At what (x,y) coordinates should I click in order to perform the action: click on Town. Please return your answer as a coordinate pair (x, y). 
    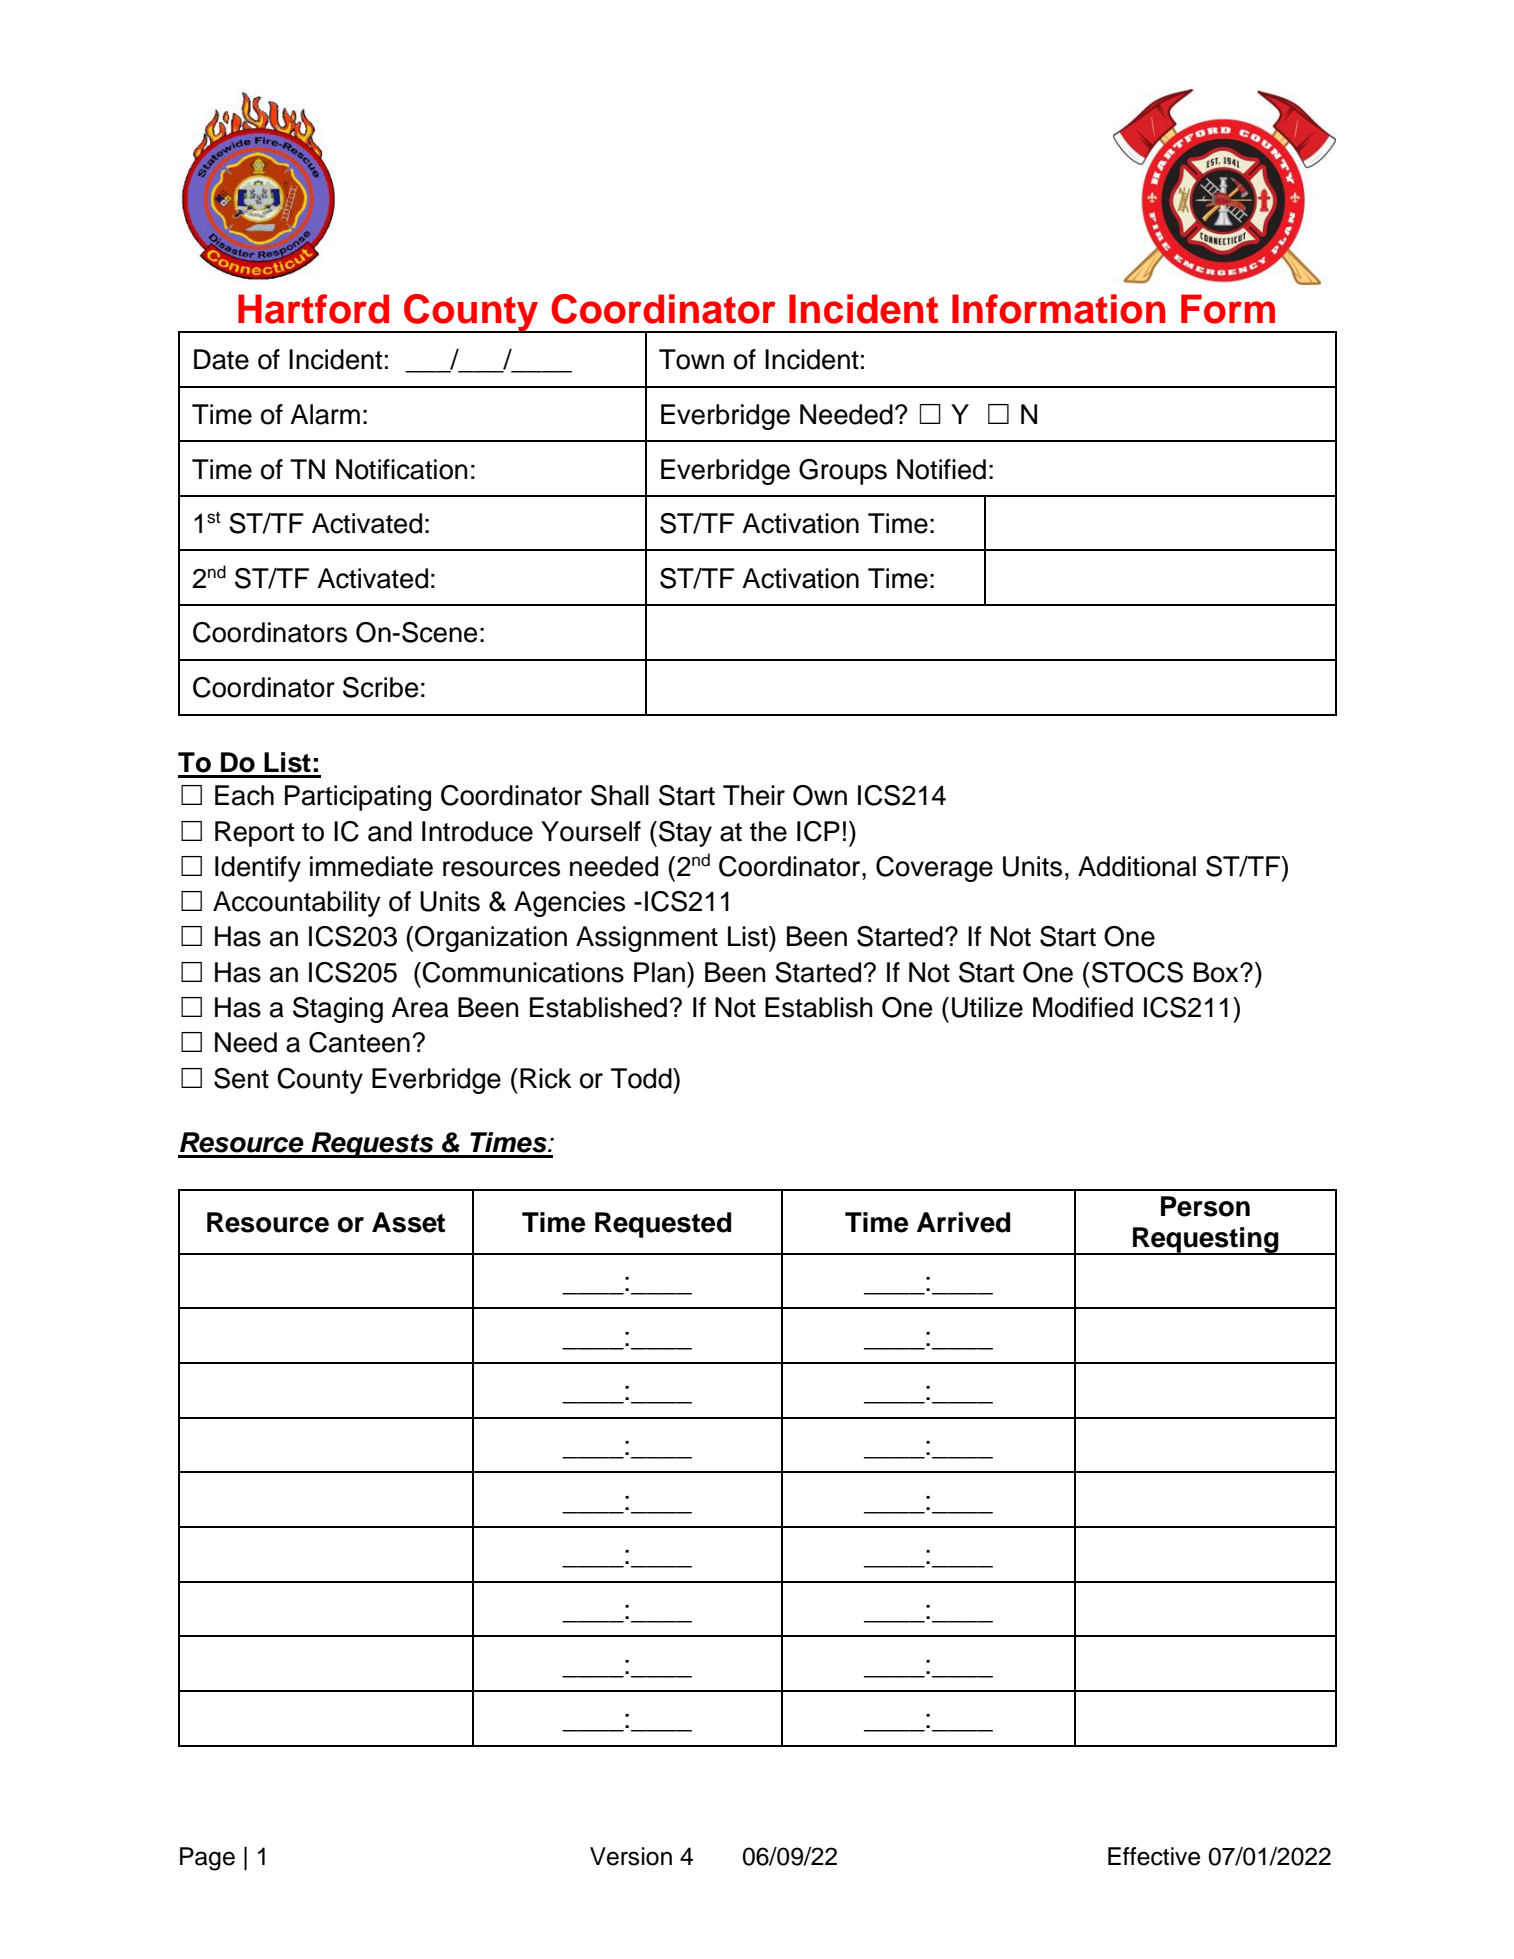
    Looking at the image, I should click on (691, 359).
